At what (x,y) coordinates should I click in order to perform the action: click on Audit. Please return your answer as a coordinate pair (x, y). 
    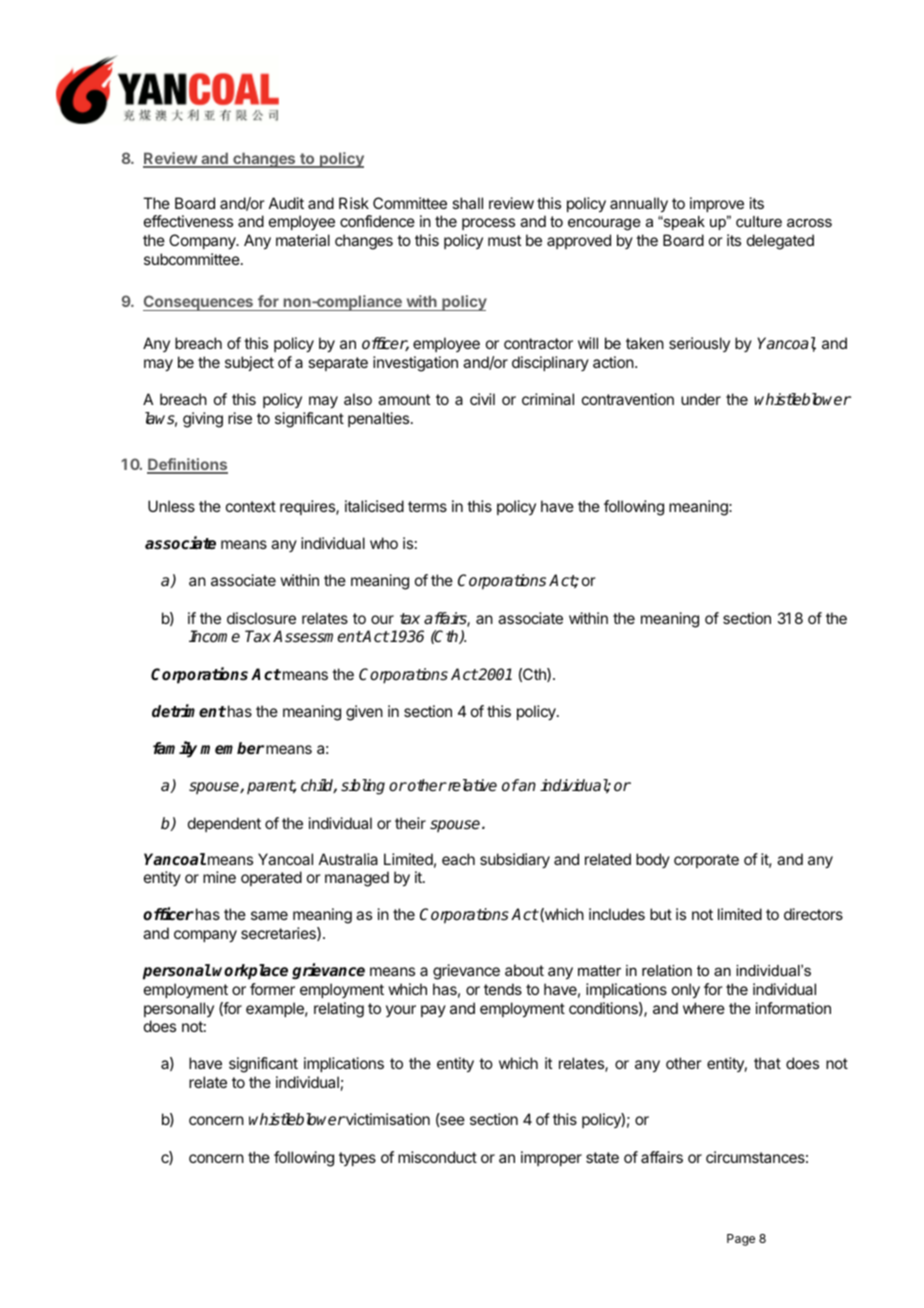
    Looking at the image, I should click on (286, 203).
